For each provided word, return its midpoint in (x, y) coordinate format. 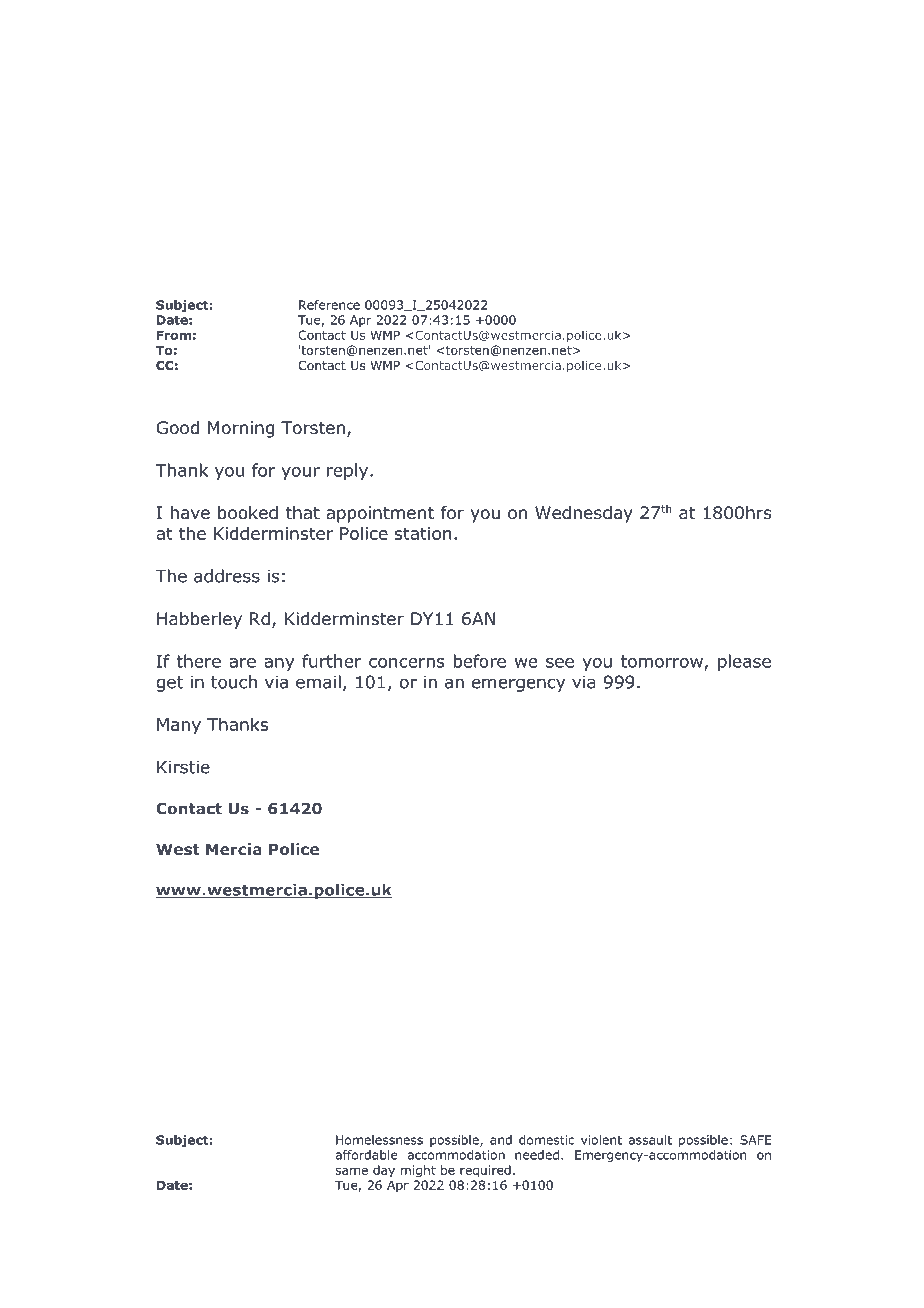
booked (248, 513)
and (501, 1140)
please (744, 662)
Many (179, 726)
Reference (329, 305)
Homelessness (379, 1140)
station (423, 533)
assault (650, 1140)
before (479, 661)
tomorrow (663, 662)
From (174, 335)
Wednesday (584, 514)
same (351, 1171)
